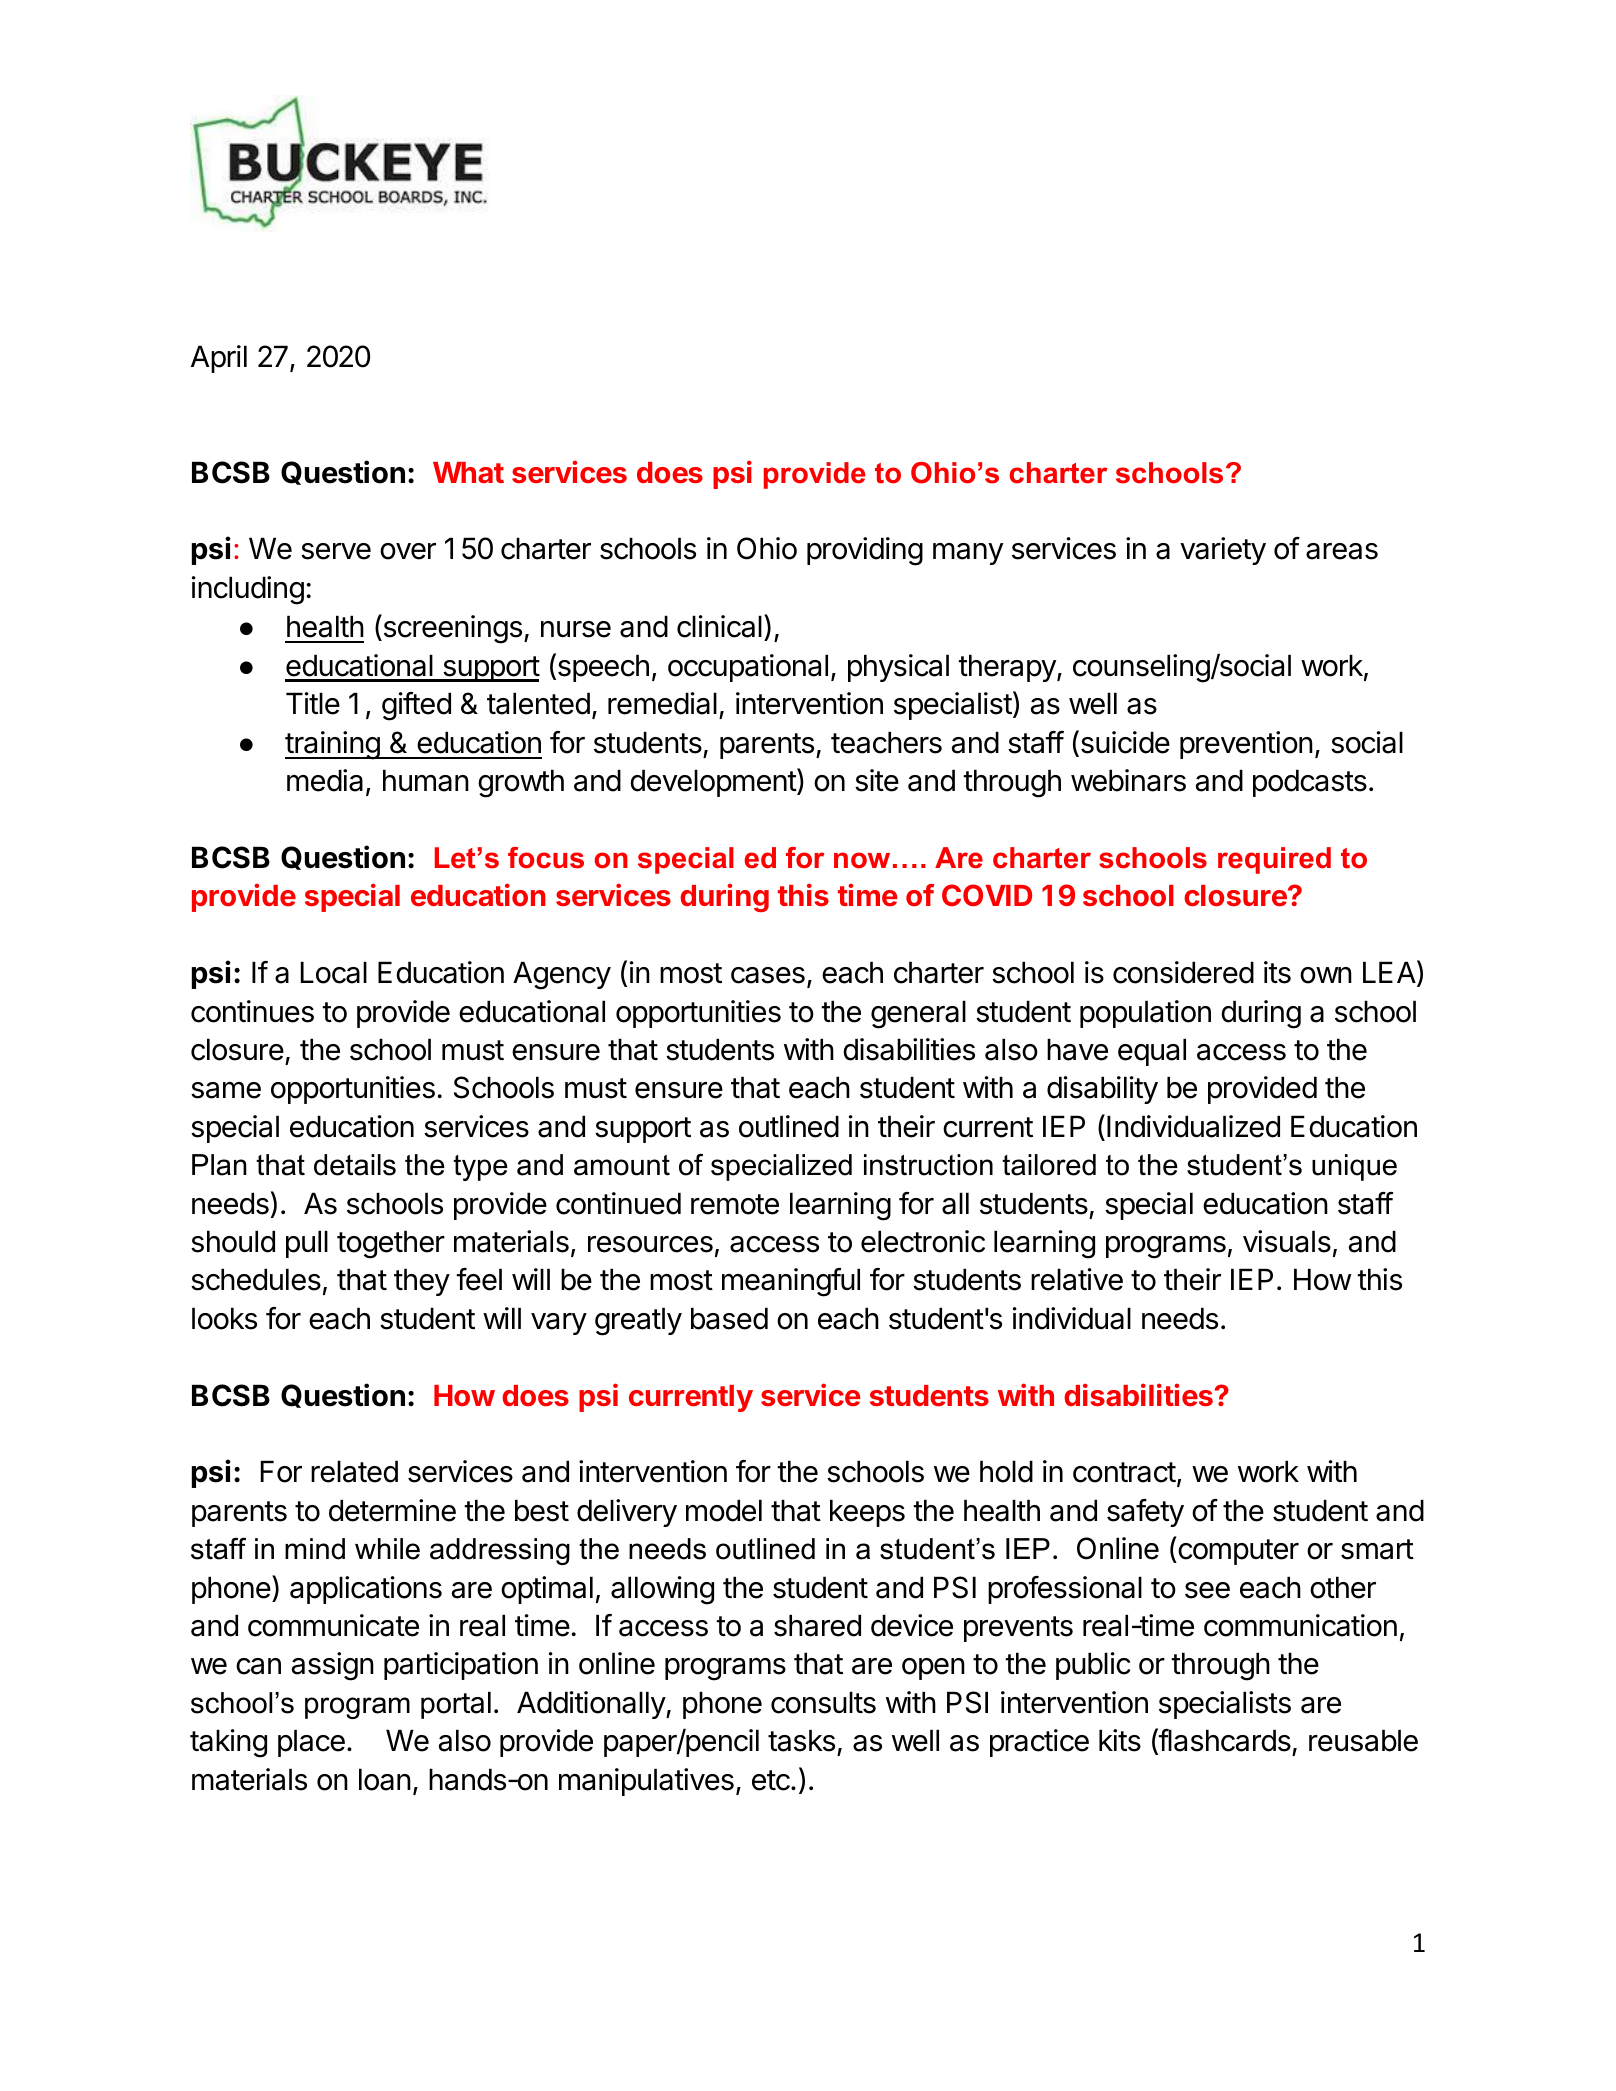 This page has width=1616, height=2091. I want to click on variety, so click(1223, 551).
